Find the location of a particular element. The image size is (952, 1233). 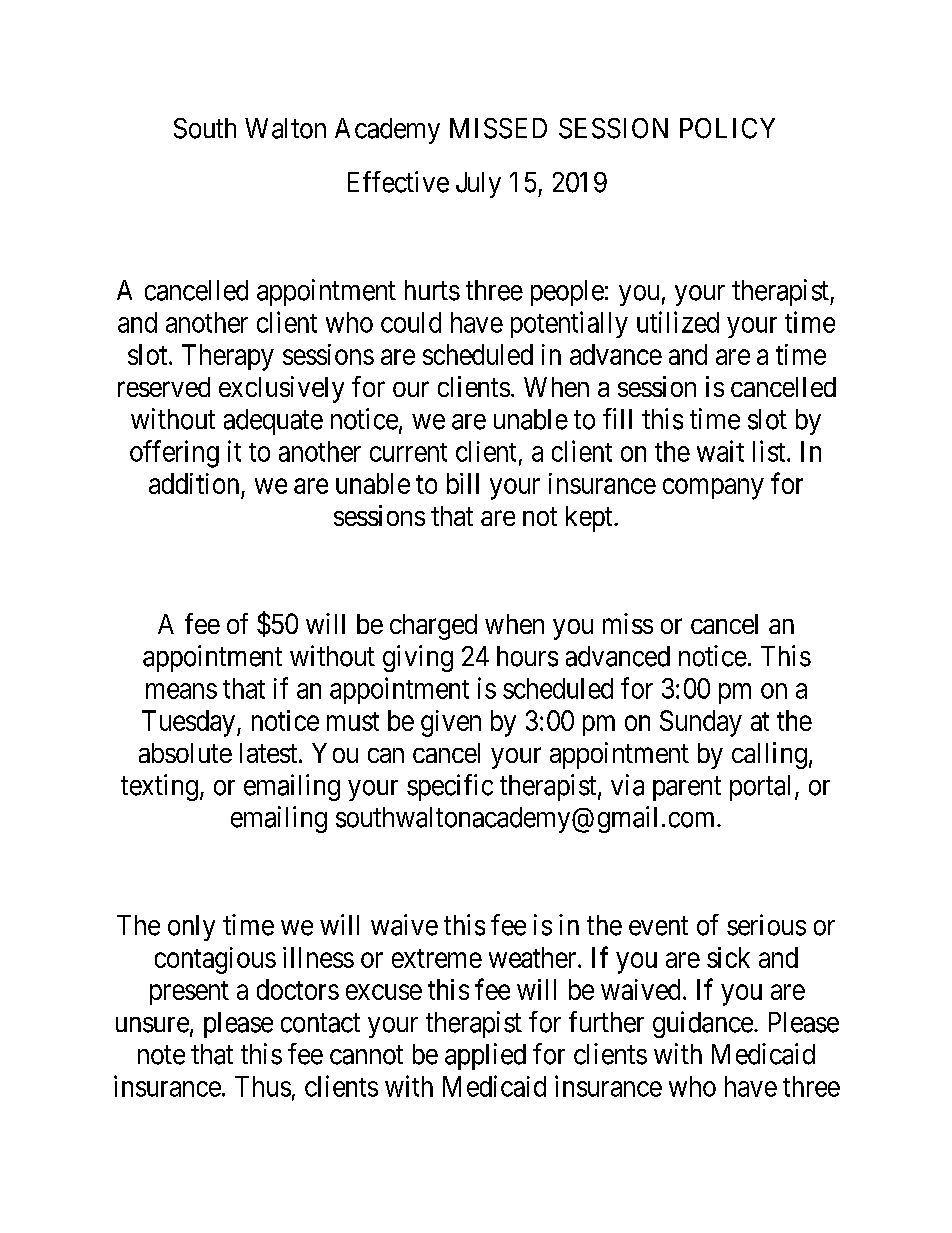

present is located at coordinates (189, 993).
